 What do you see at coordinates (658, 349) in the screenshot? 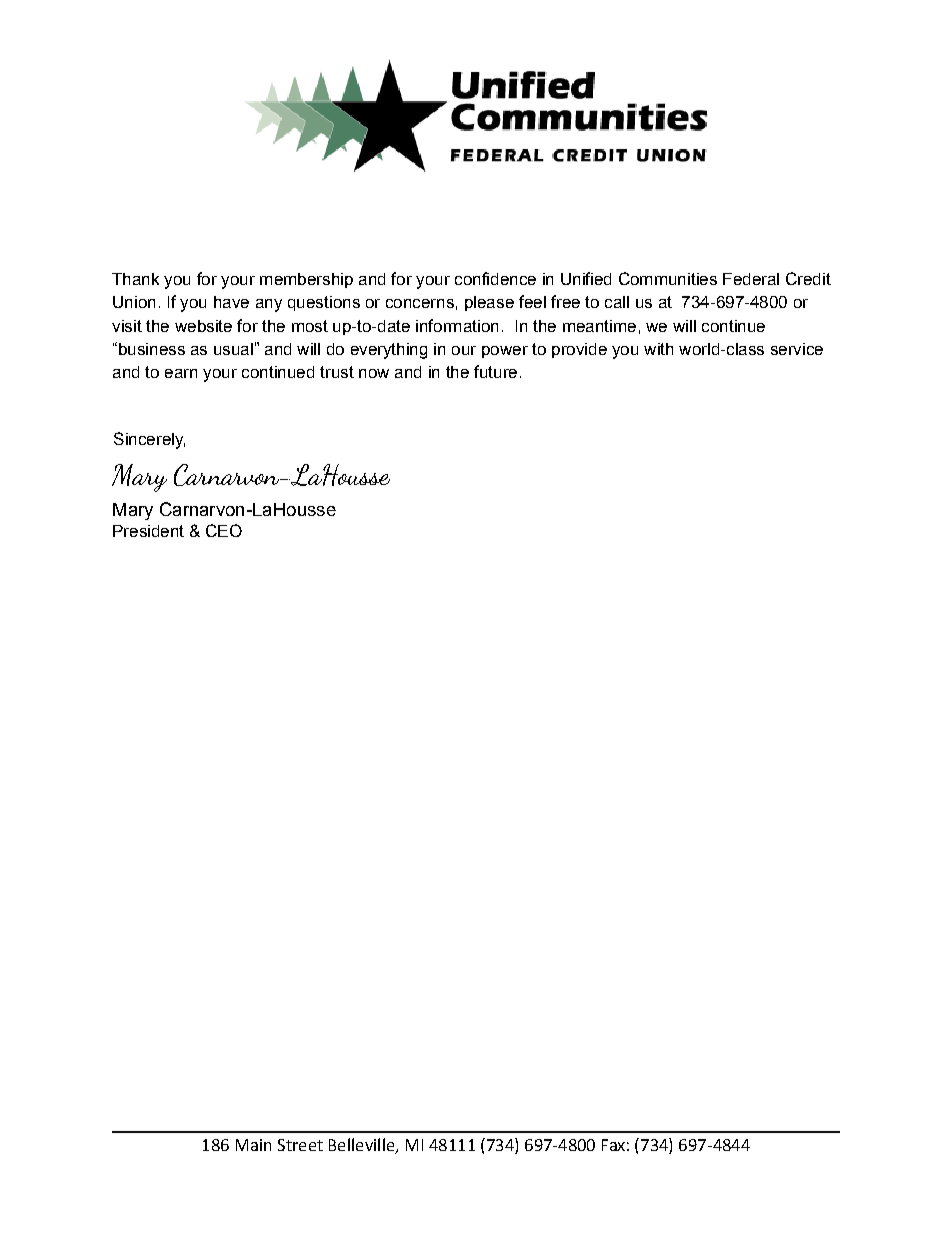
I see `with` at bounding box center [658, 349].
